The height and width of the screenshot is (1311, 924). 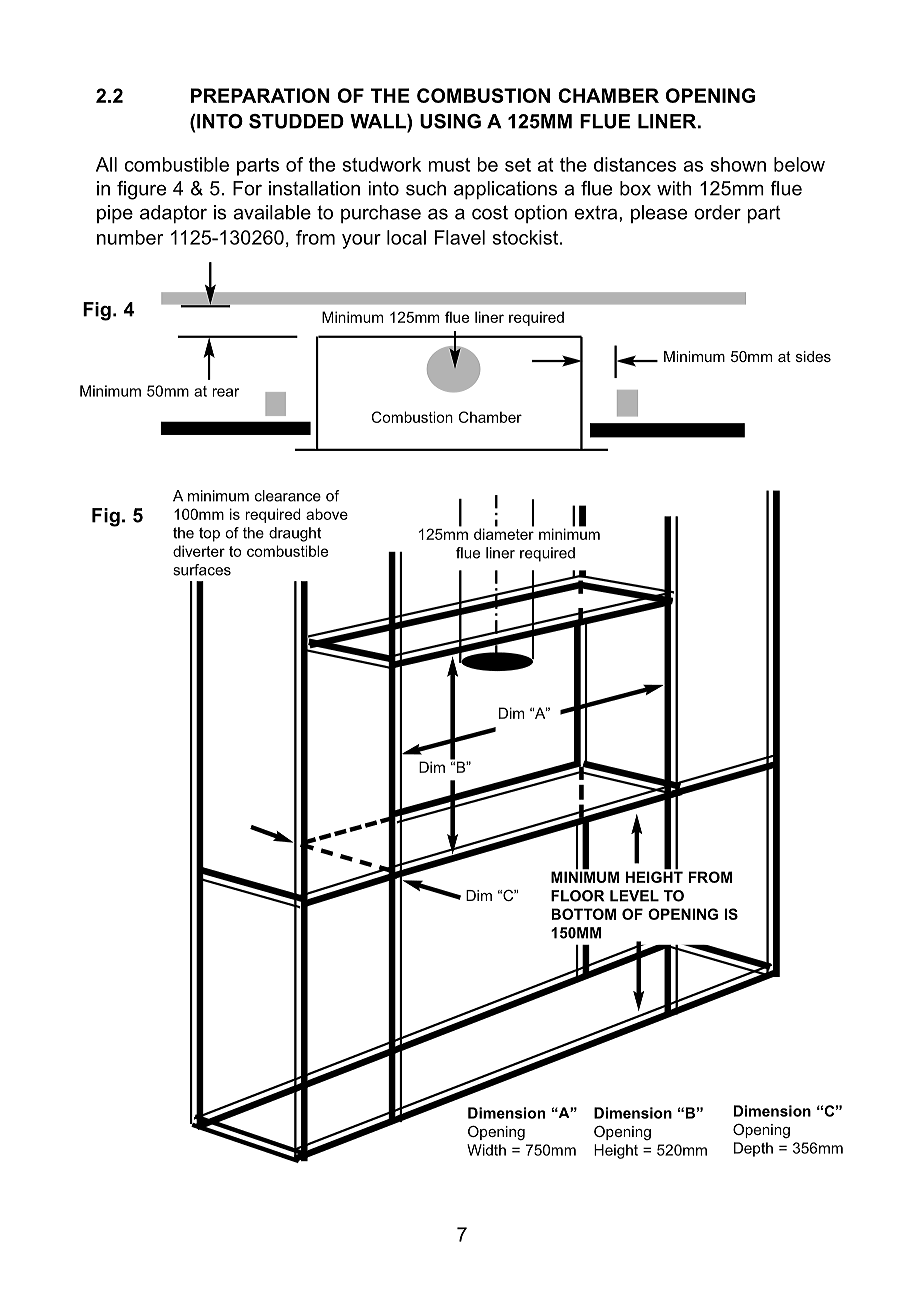 What do you see at coordinates (504, 533) in the screenshot?
I see `diameter` at bounding box center [504, 533].
